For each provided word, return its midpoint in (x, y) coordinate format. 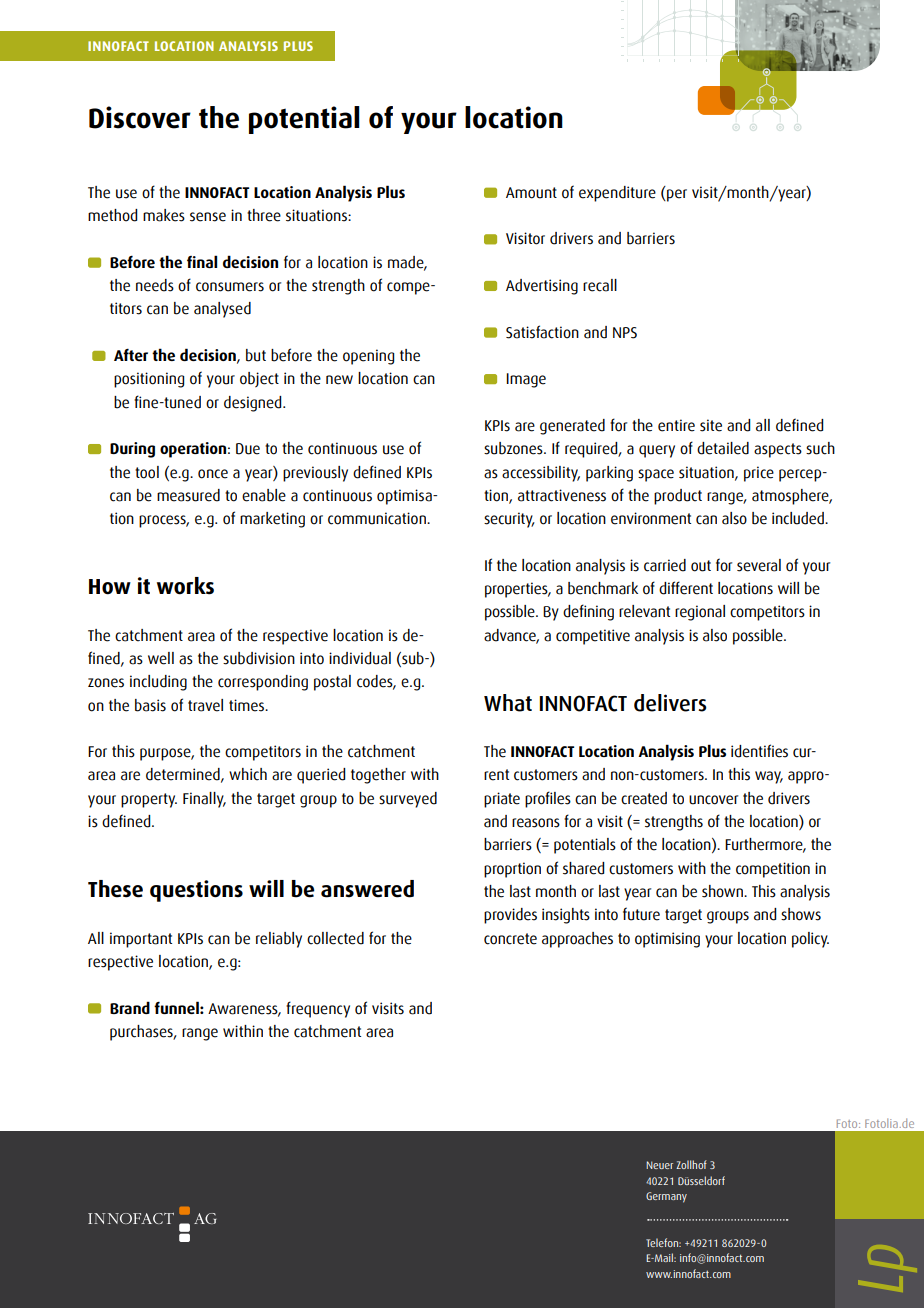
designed (254, 404)
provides (510, 916)
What (508, 703)
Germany (666, 1197)
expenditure (617, 194)
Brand (130, 1007)
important (141, 940)
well (161, 658)
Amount (531, 193)
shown (723, 891)
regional (700, 613)
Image (526, 380)
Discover (140, 117)
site (711, 425)
